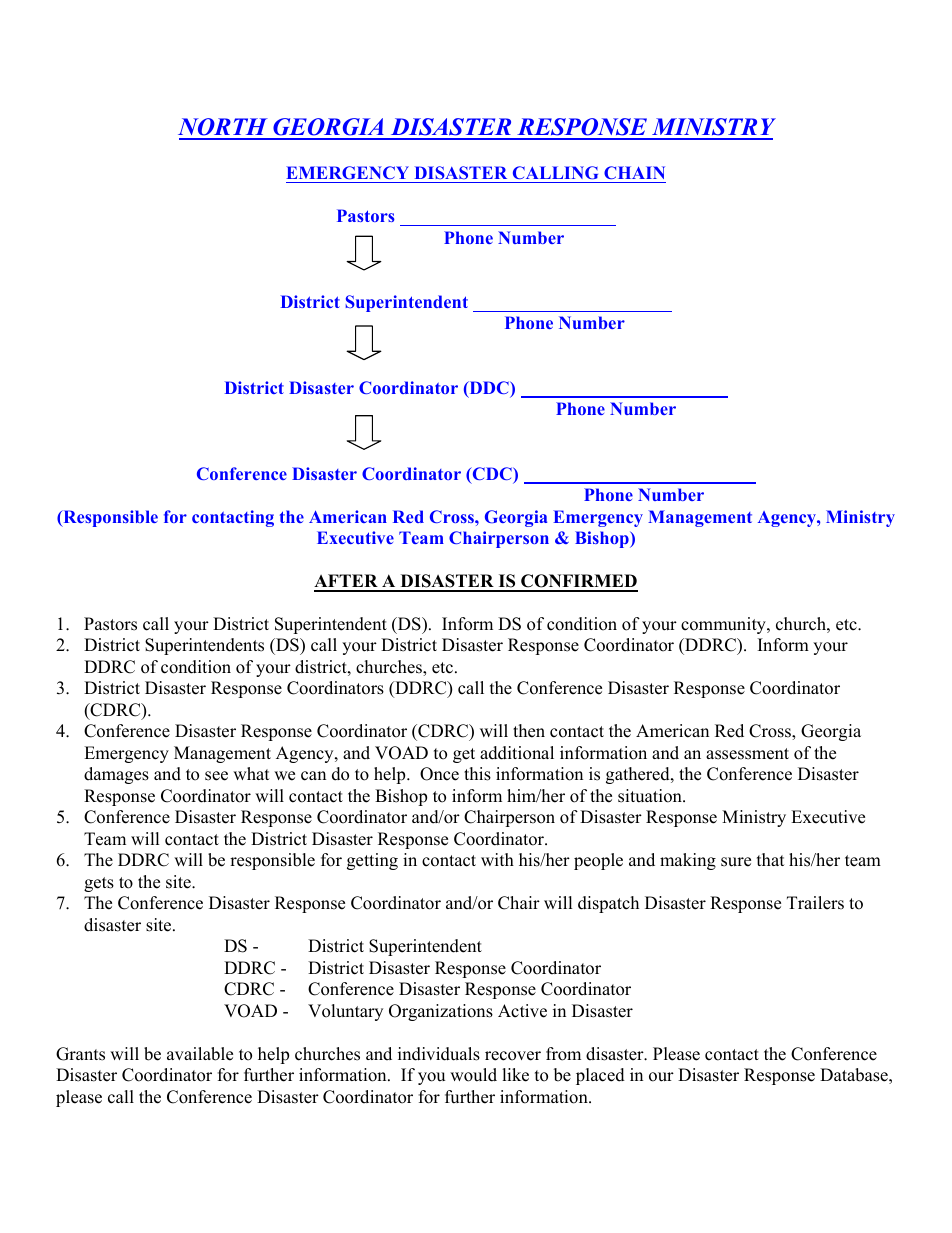  Describe the element at coordinates (216, 776) in the screenshot. I see `see` at that location.
